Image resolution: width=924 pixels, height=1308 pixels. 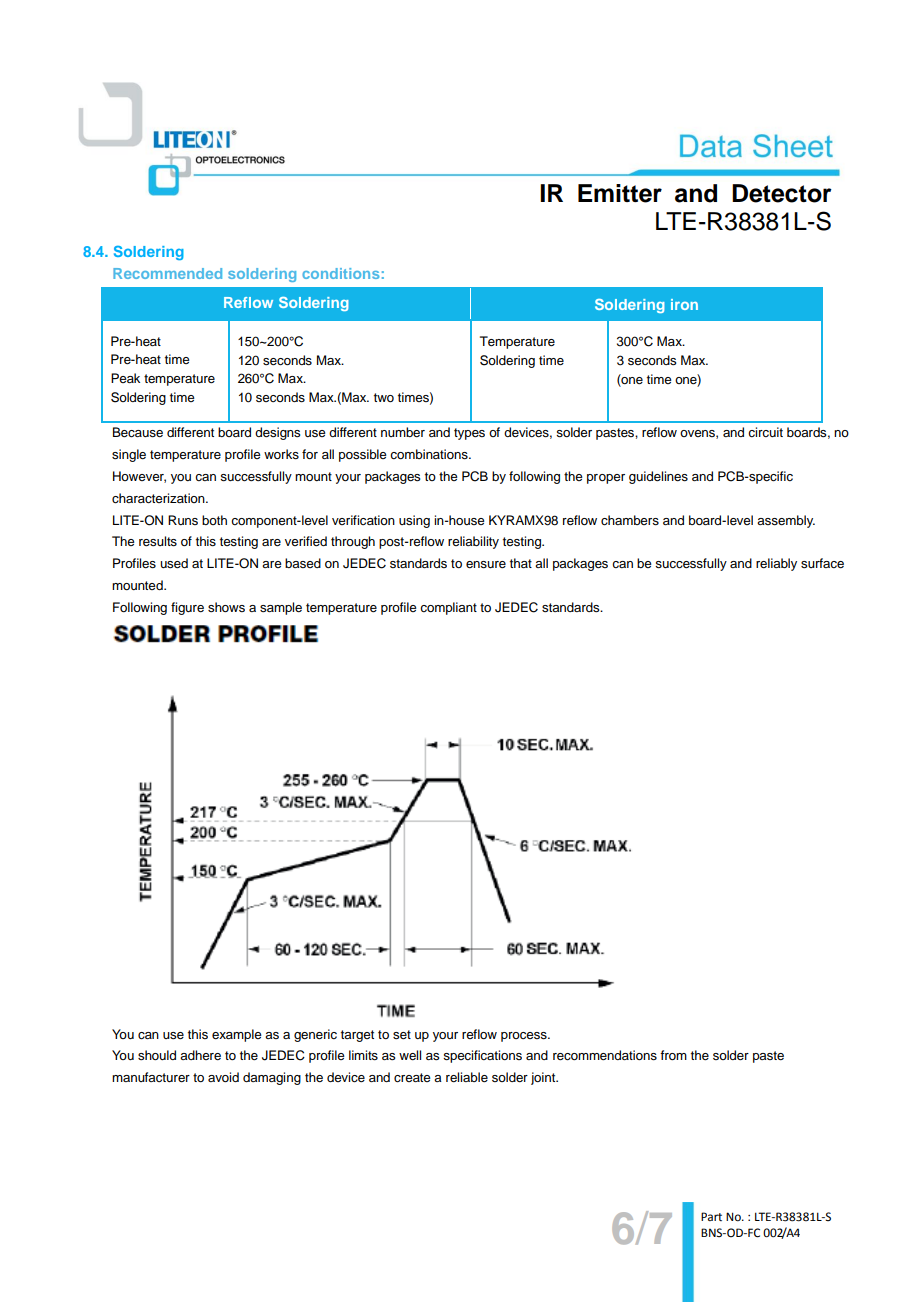 What do you see at coordinates (223, 1077) in the page?
I see `avoid` at bounding box center [223, 1077].
